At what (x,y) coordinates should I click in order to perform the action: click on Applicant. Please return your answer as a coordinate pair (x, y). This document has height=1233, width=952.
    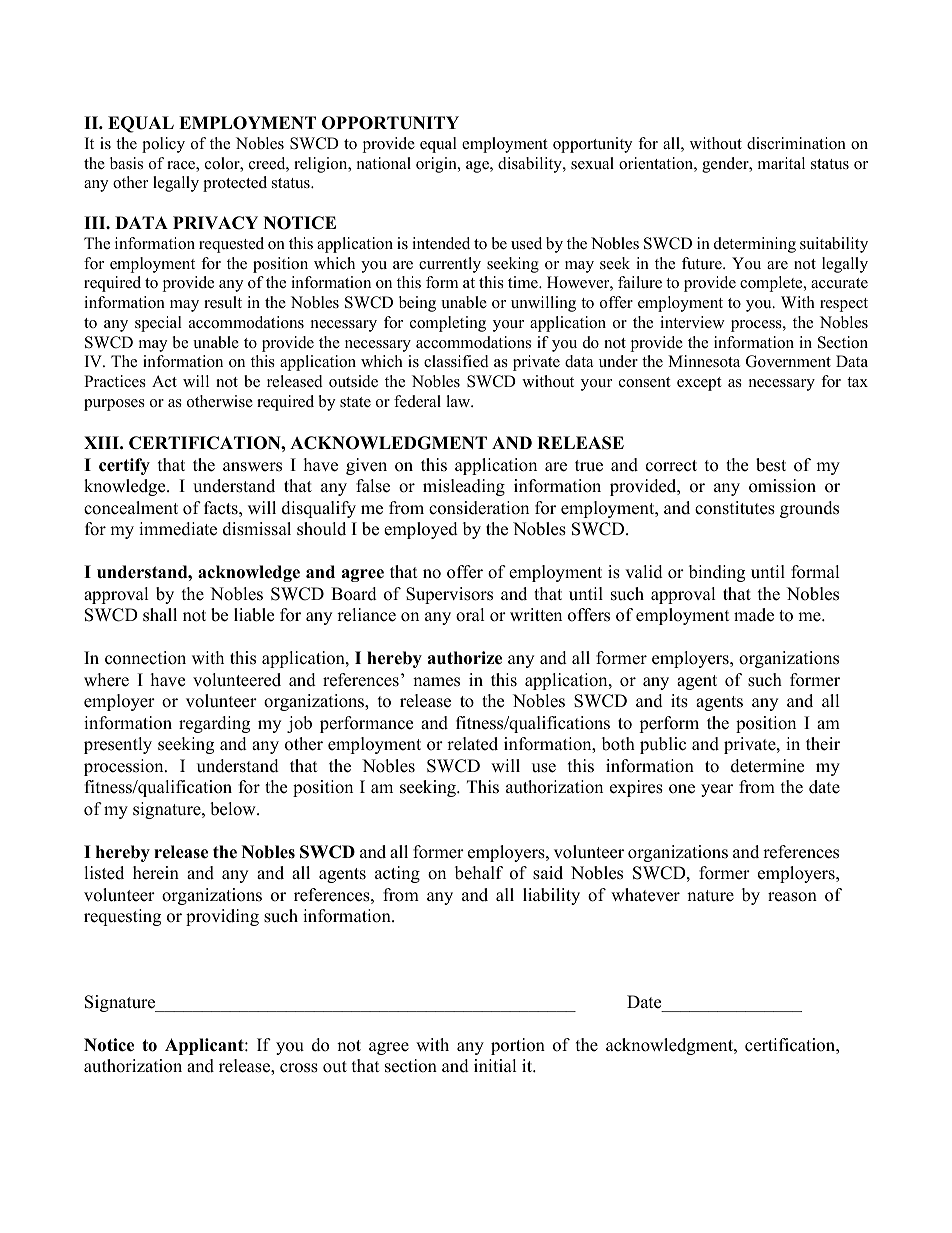
    Looking at the image, I should click on (205, 1046).
